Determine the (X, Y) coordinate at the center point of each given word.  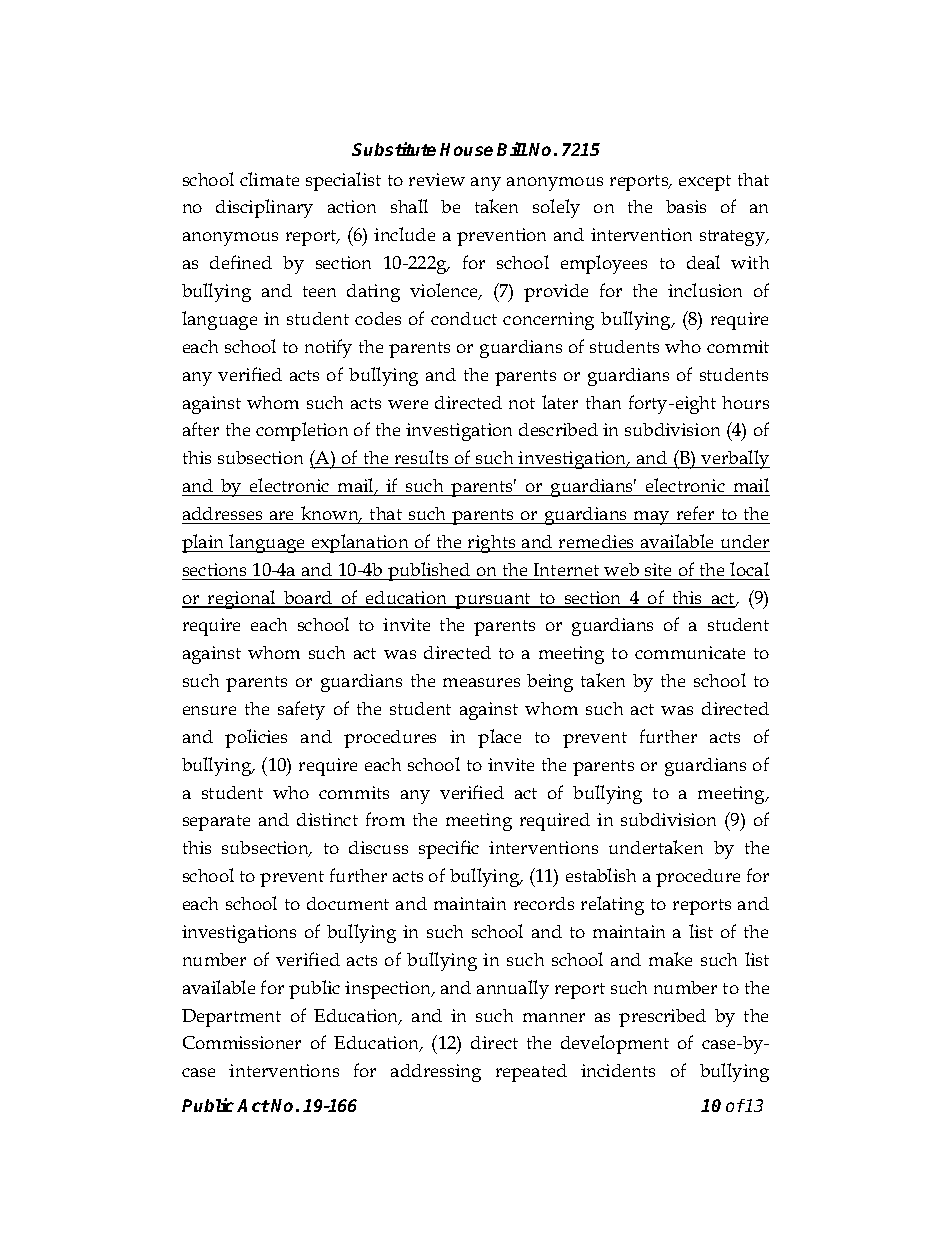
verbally (734, 459)
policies (256, 738)
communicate (690, 652)
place (499, 738)
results (421, 457)
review (437, 179)
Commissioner (242, 1042)
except (705, 183)
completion (302, 431)
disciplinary (264, 208)
